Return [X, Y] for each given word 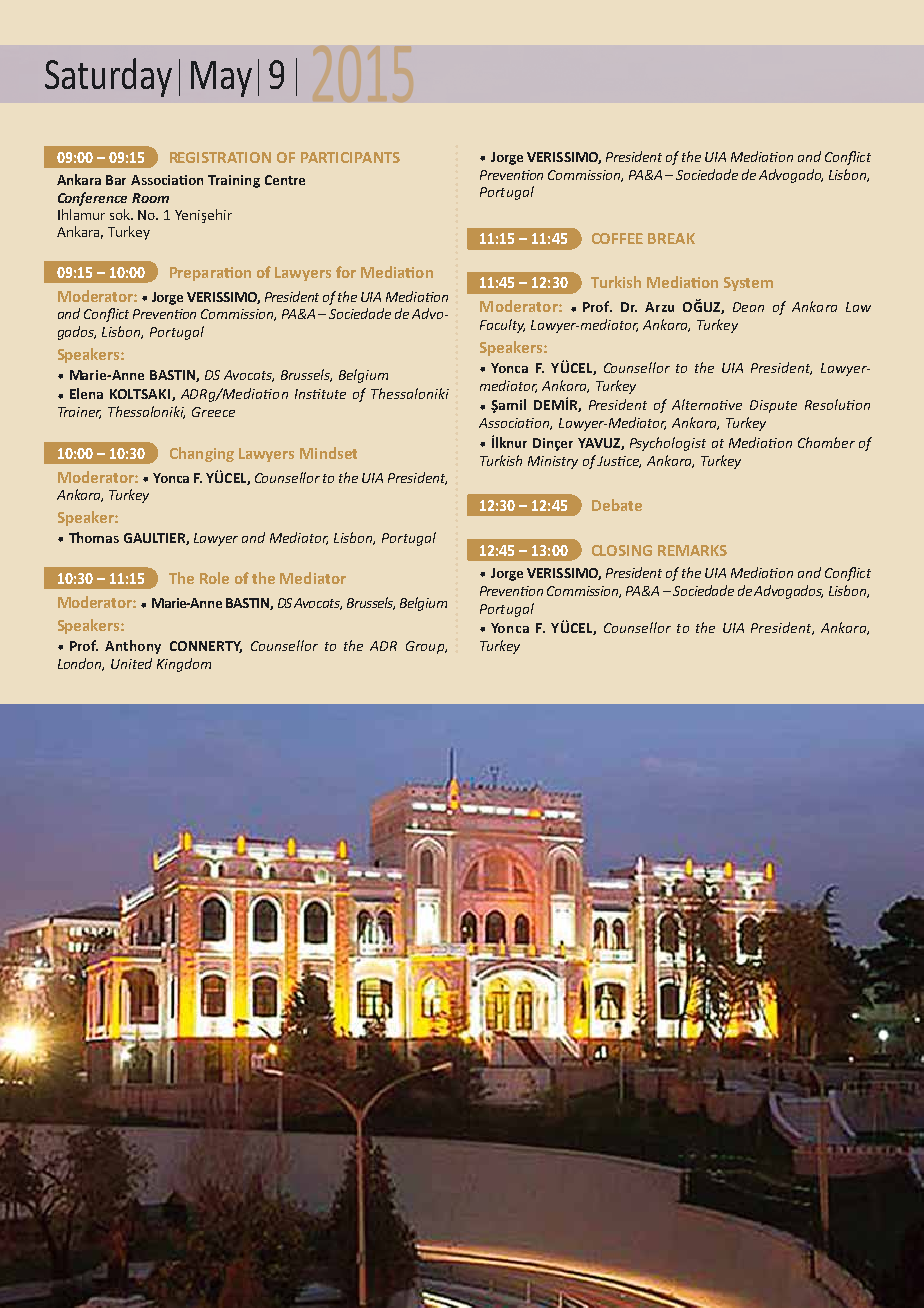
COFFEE [617, 238]
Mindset [328, 453]
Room [150, 198]
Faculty [502, 326]
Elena [86, 393]
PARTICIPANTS [350, 157]
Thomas [94, 537]
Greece [213, 412]
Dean [748, 307]
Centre [285, 180]
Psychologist [668, 444]
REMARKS [692, 550]
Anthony [133, 647]
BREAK [671, 238]
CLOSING [622, 550]
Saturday [108, 77]
